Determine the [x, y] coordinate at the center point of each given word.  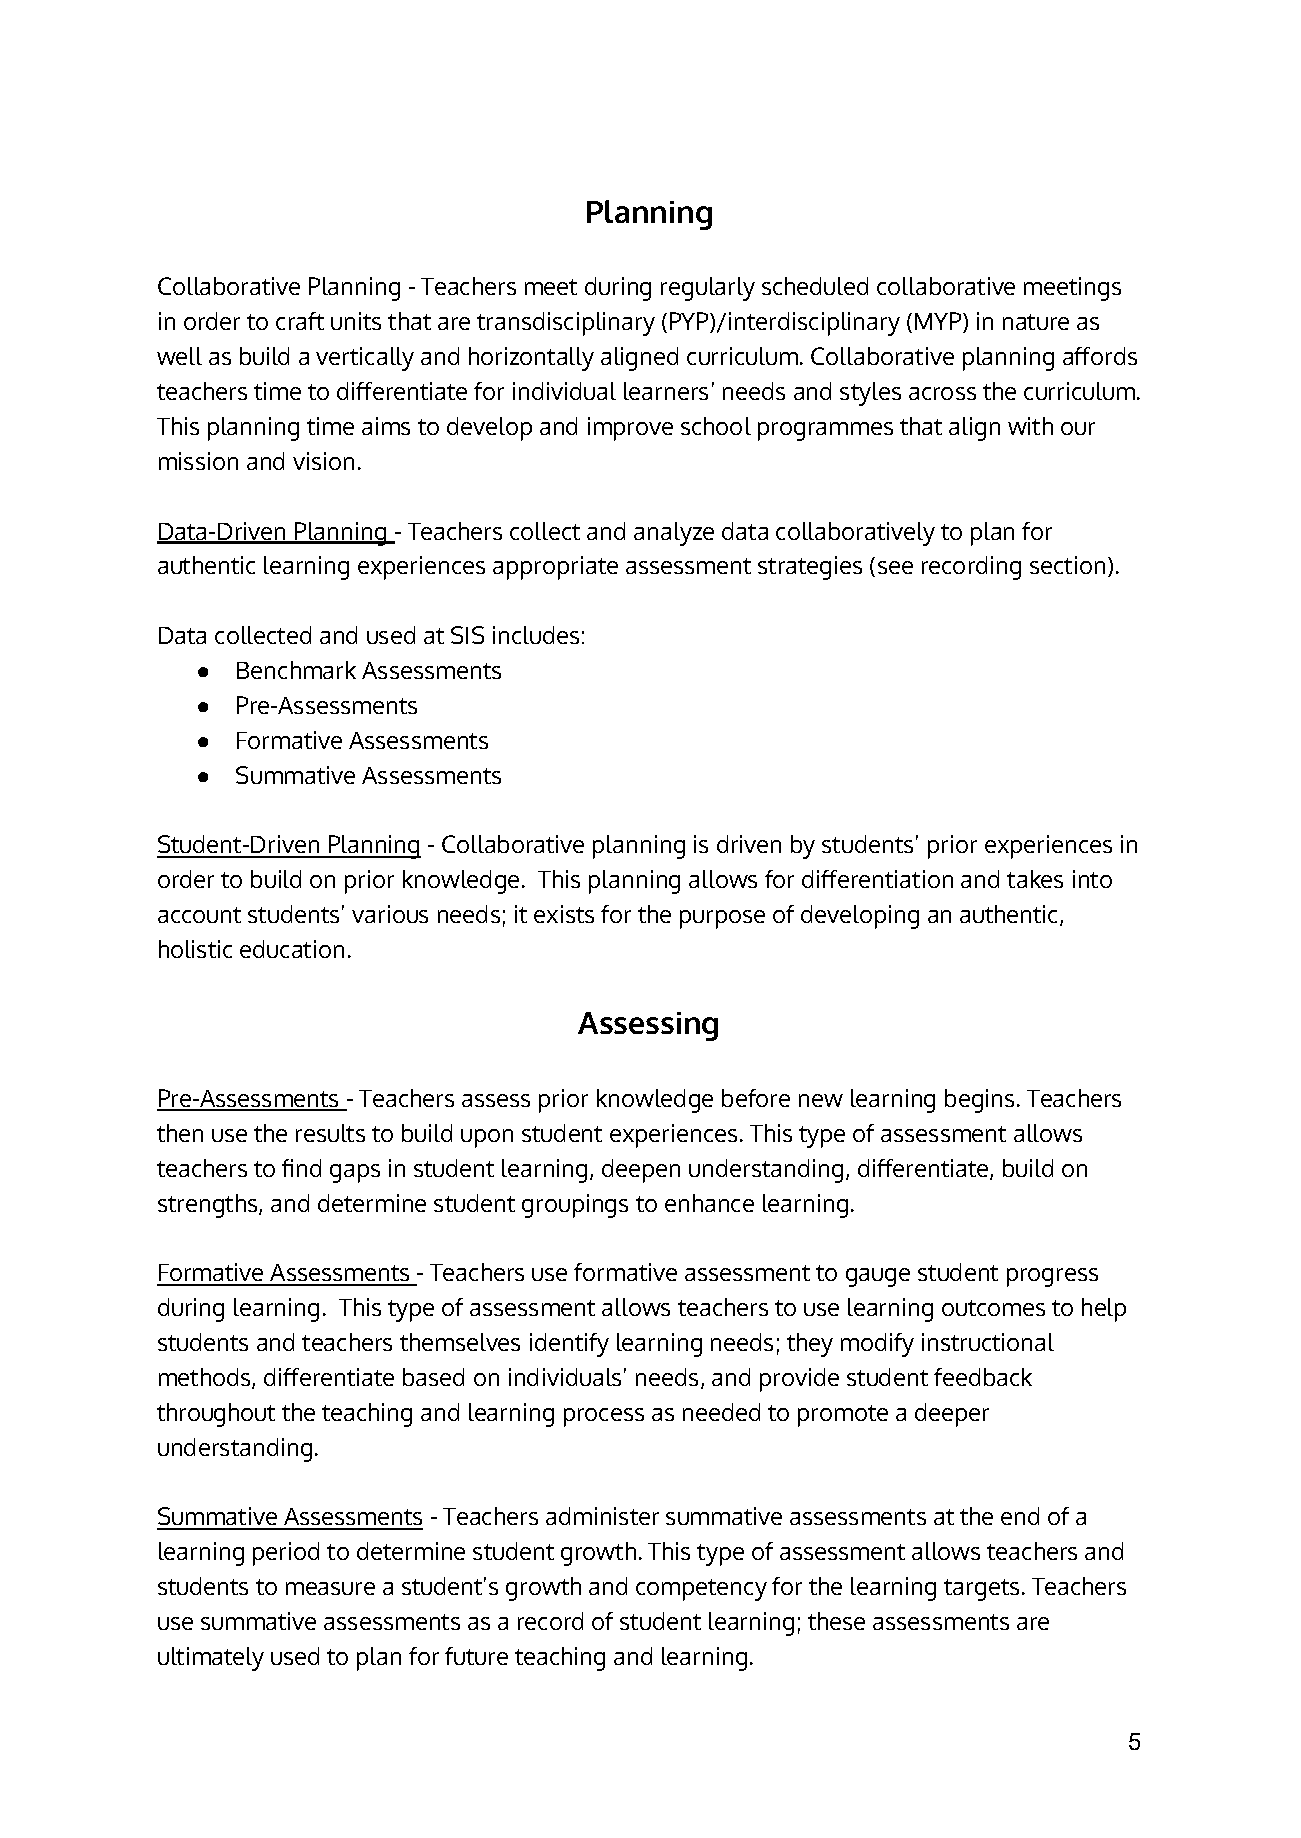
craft [300, 321]
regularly [708, 289]
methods [206, 1378]
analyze [674, 534]
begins [979, 1101]
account [199, 915]
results [330, 1133]
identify [569, 1345]
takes [1035, 879]
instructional [988, 1342]
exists [564, 914]
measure [330, 1588]
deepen [641, 1171]
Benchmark [296, 670]
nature [1036, 322]
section [1067, 565]
